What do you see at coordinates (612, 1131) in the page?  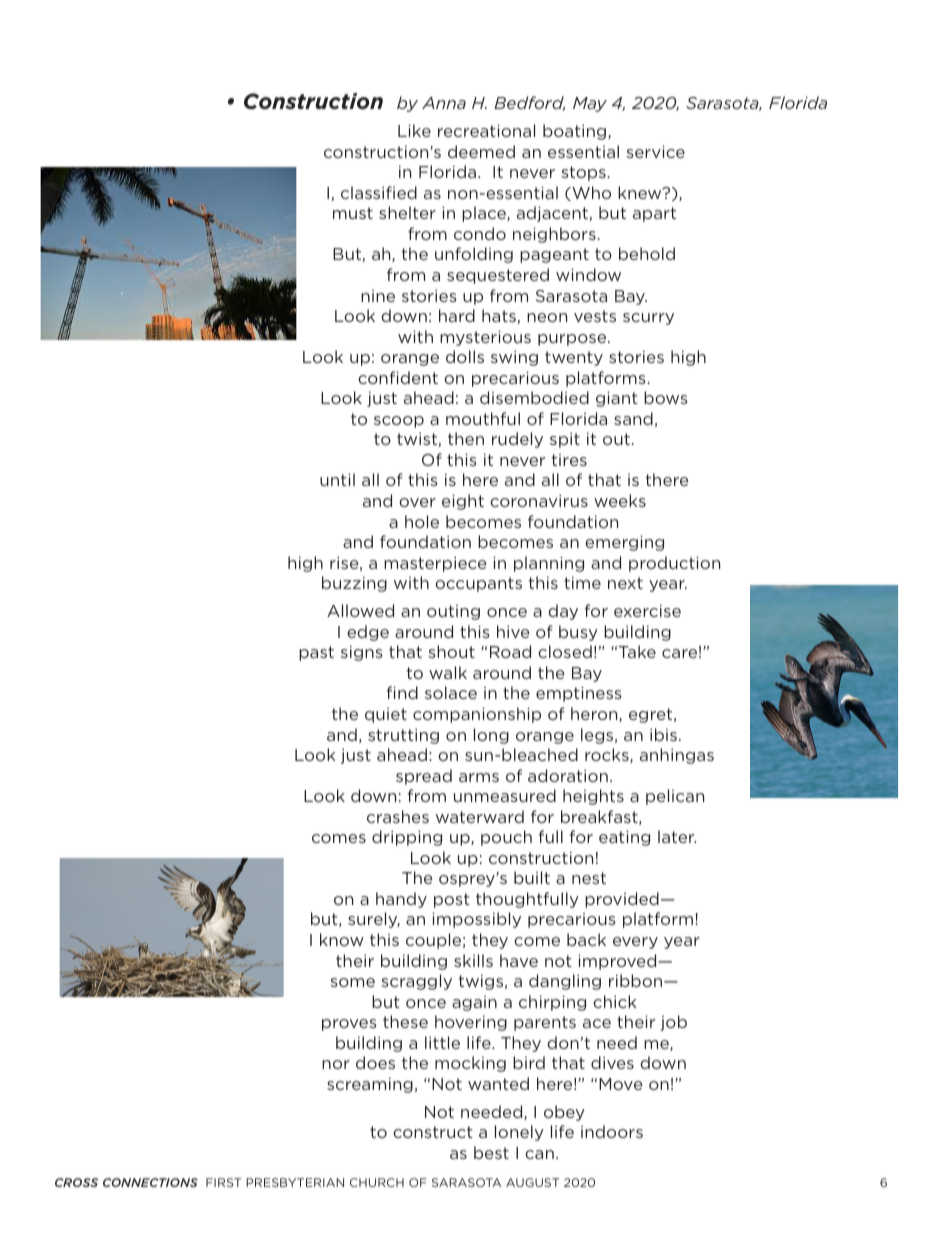 I see `indoors` at bounding box center [612, 1131].
